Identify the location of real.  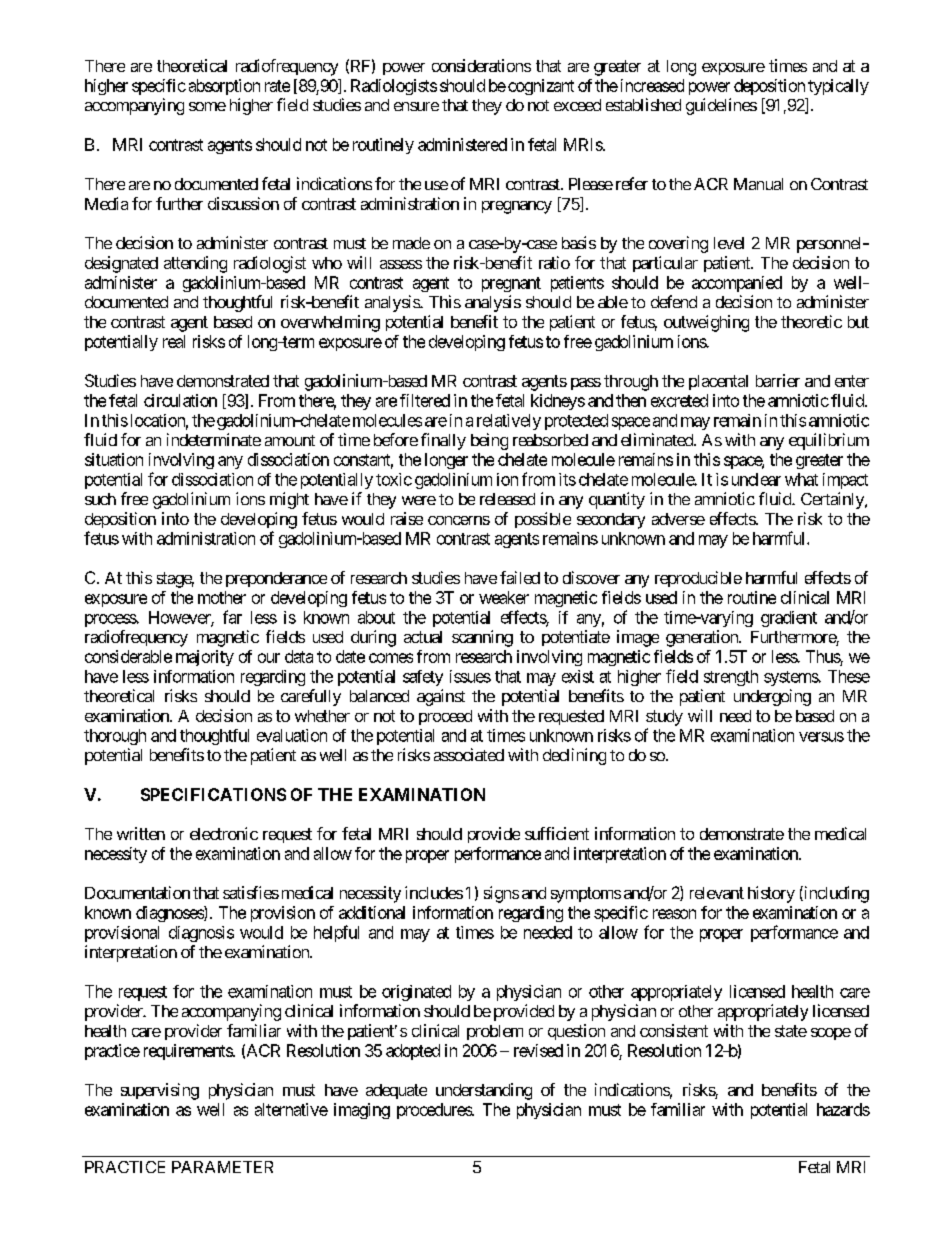
(174, 341).
